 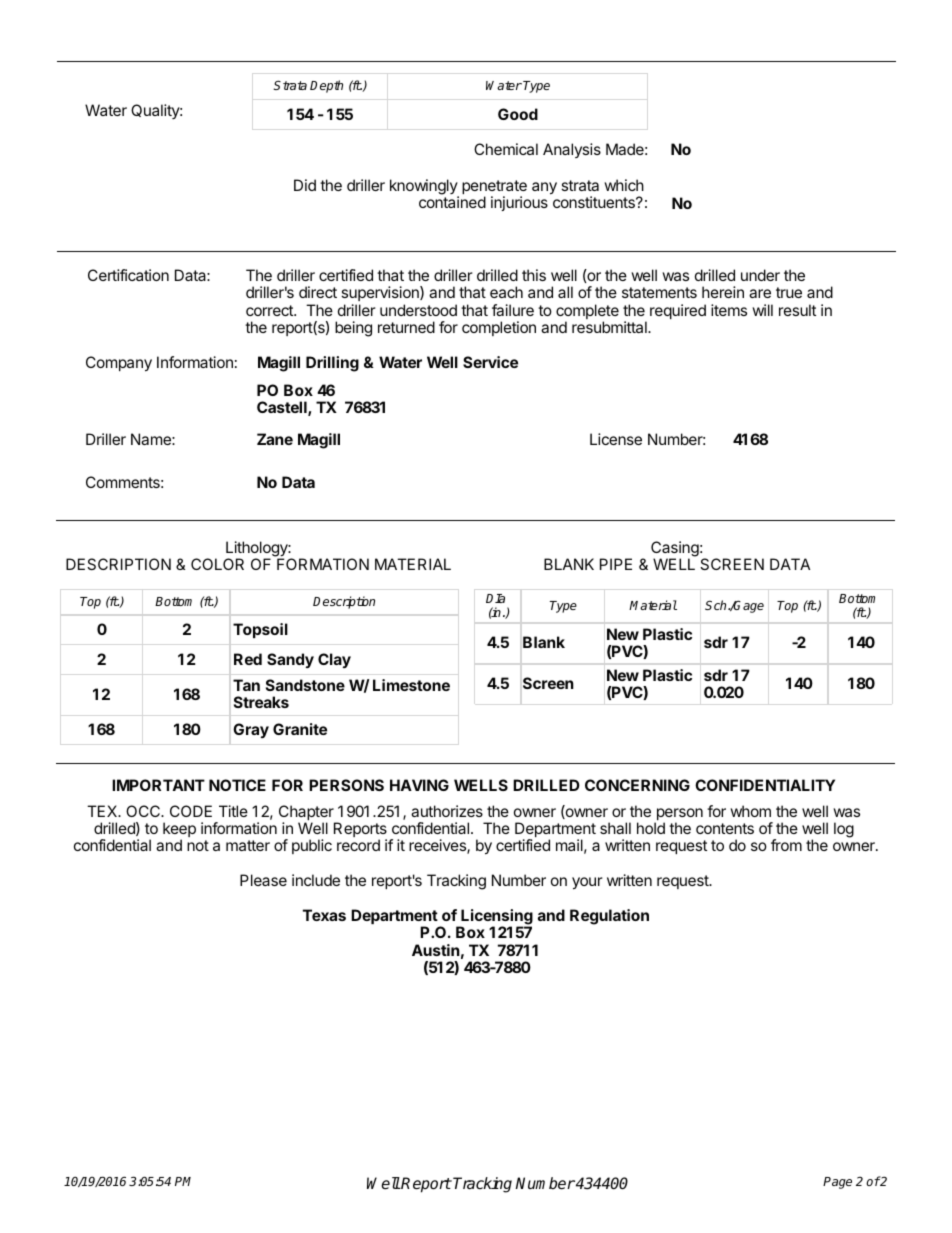 What do you see at coordinates (324, 915) in the image?
I see `Texas` at bounding box center [324, 915].
